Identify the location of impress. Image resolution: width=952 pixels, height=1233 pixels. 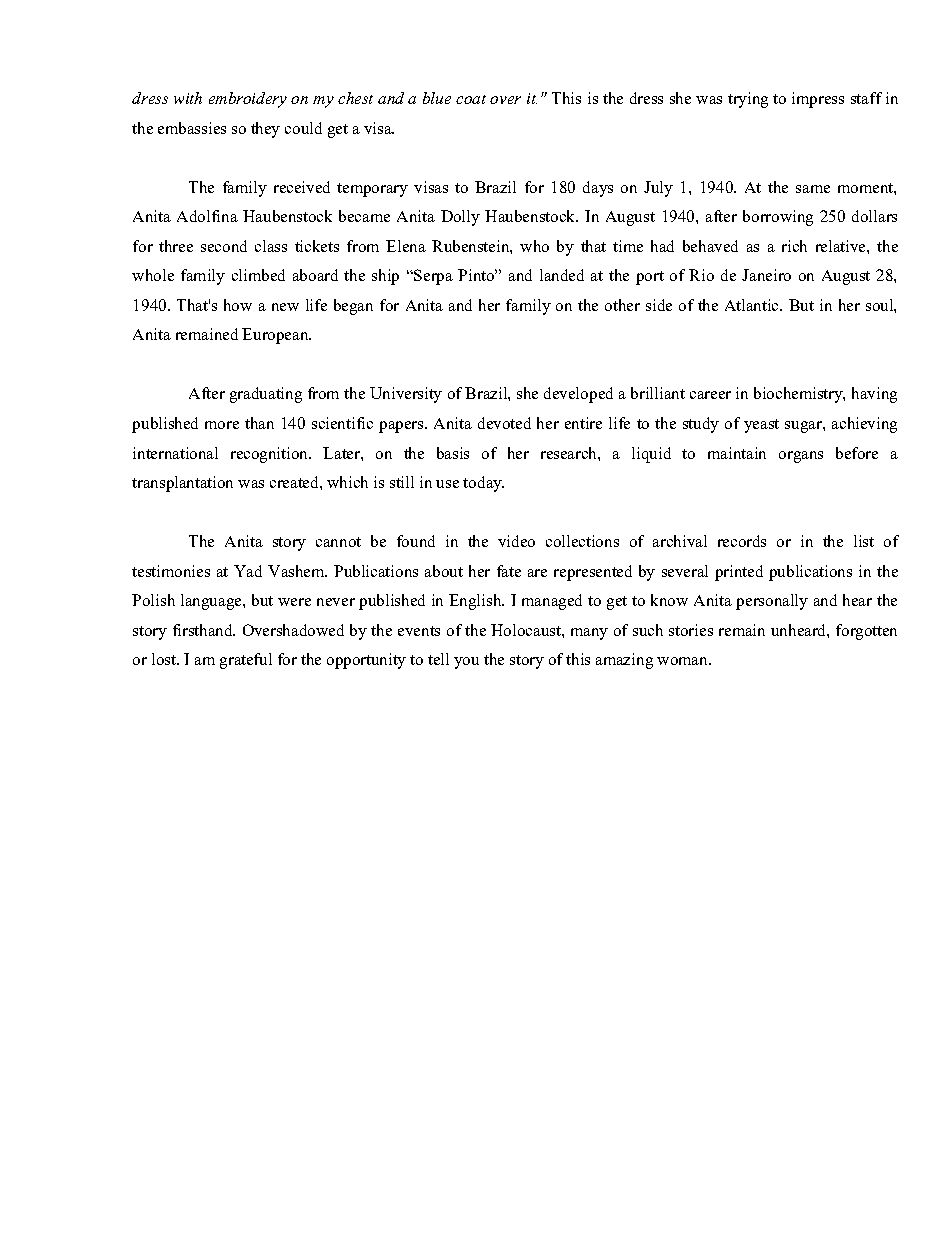
(818, 100).
